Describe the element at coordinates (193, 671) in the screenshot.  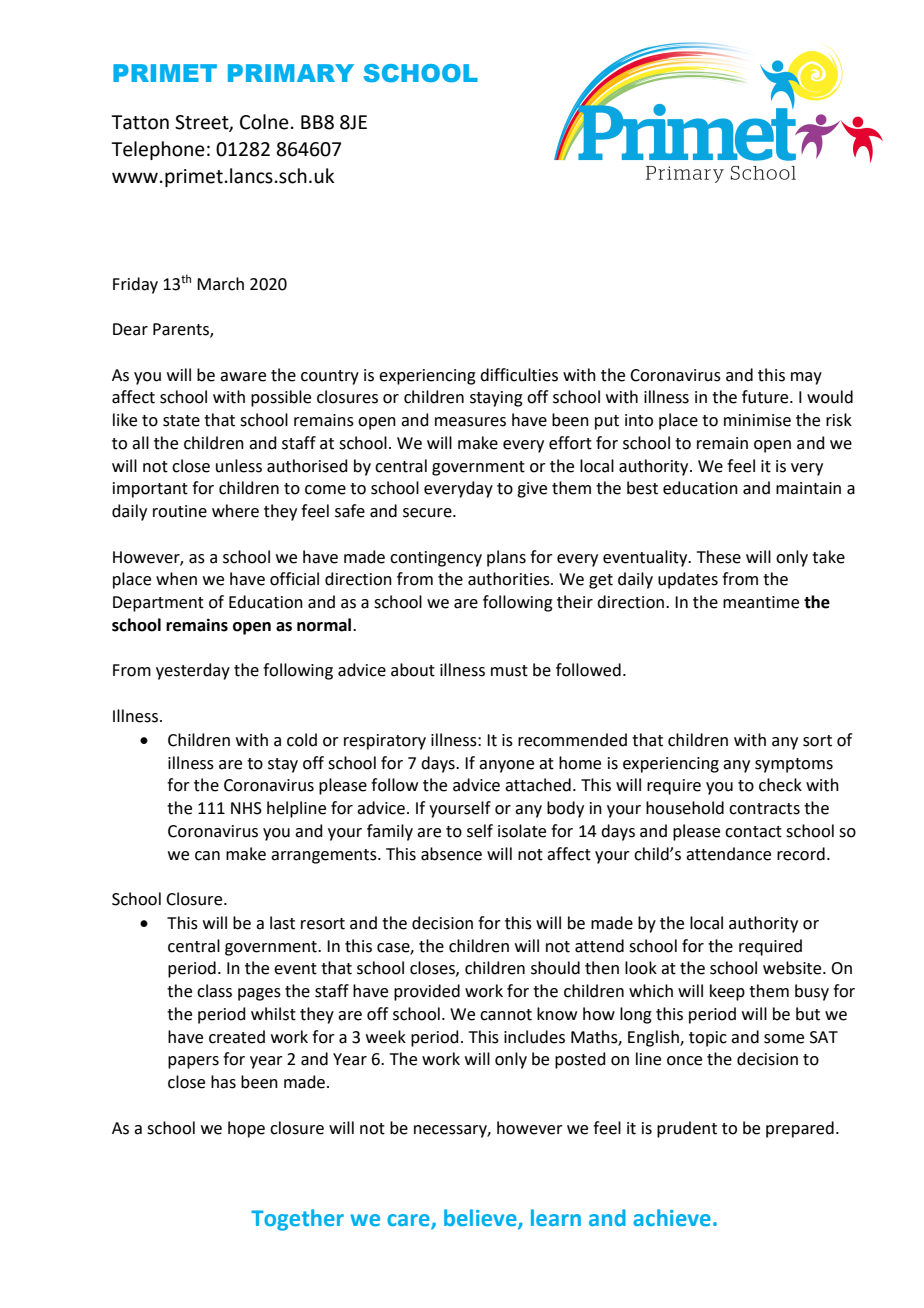
I see `yesterday` at that location.
